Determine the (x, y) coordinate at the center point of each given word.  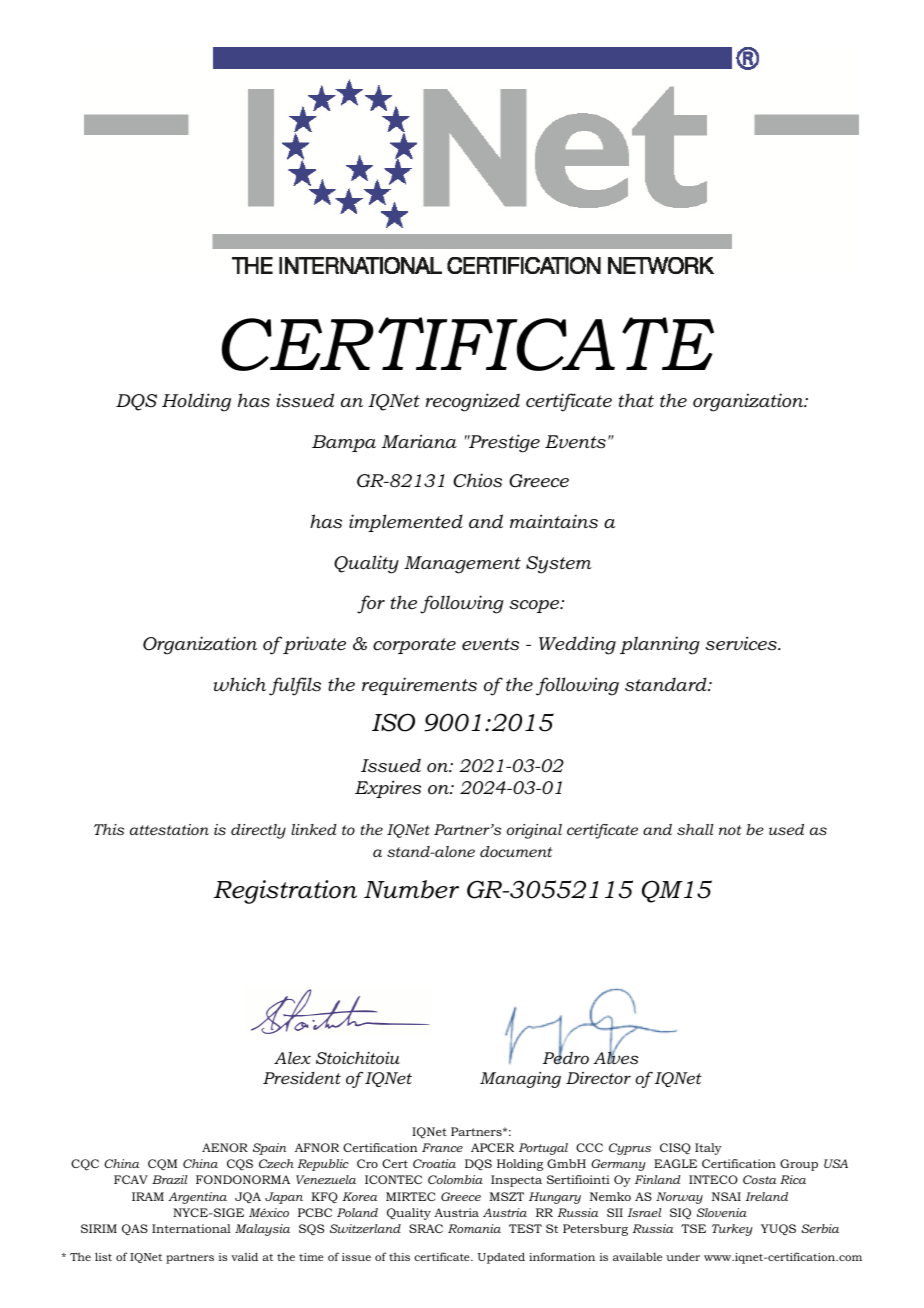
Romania (474, 1228)
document (516, 851)
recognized (473, 402)
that (636, 400)
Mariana (419, 441)
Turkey (732, 1230)
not (730, 830)
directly (258, 831)
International (191, 1228)
